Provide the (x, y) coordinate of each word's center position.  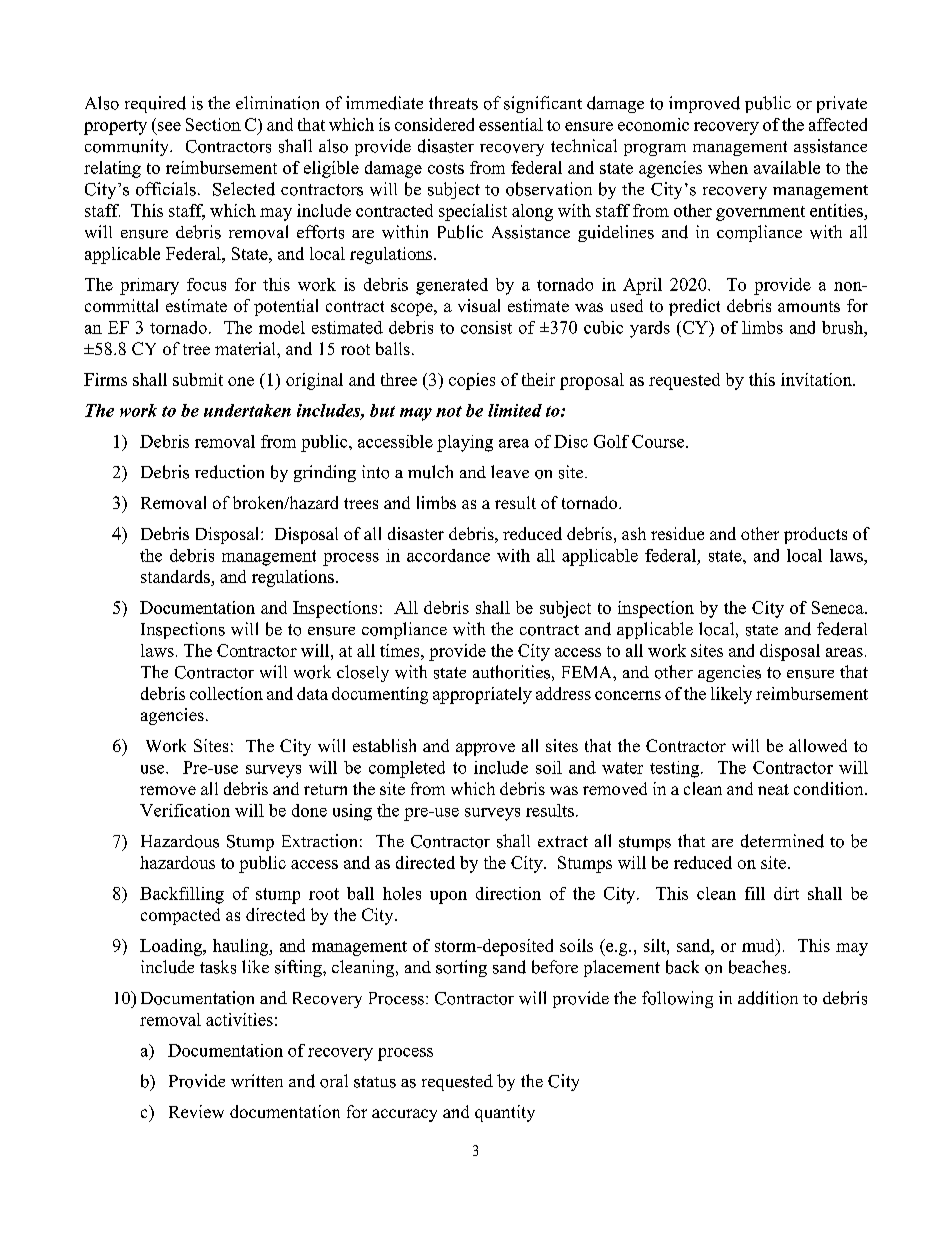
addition (768, 998)
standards (176, 578)
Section (213, 124)
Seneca (839, 607)
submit (198, 379)
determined (782, 841)
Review (196, 1111)
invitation (817, 379)
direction (508, 893)
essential (511, 124)
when (728, 167)
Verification (185, 810)
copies (472, 381)
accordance (448, 555)
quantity (505, 1113)
